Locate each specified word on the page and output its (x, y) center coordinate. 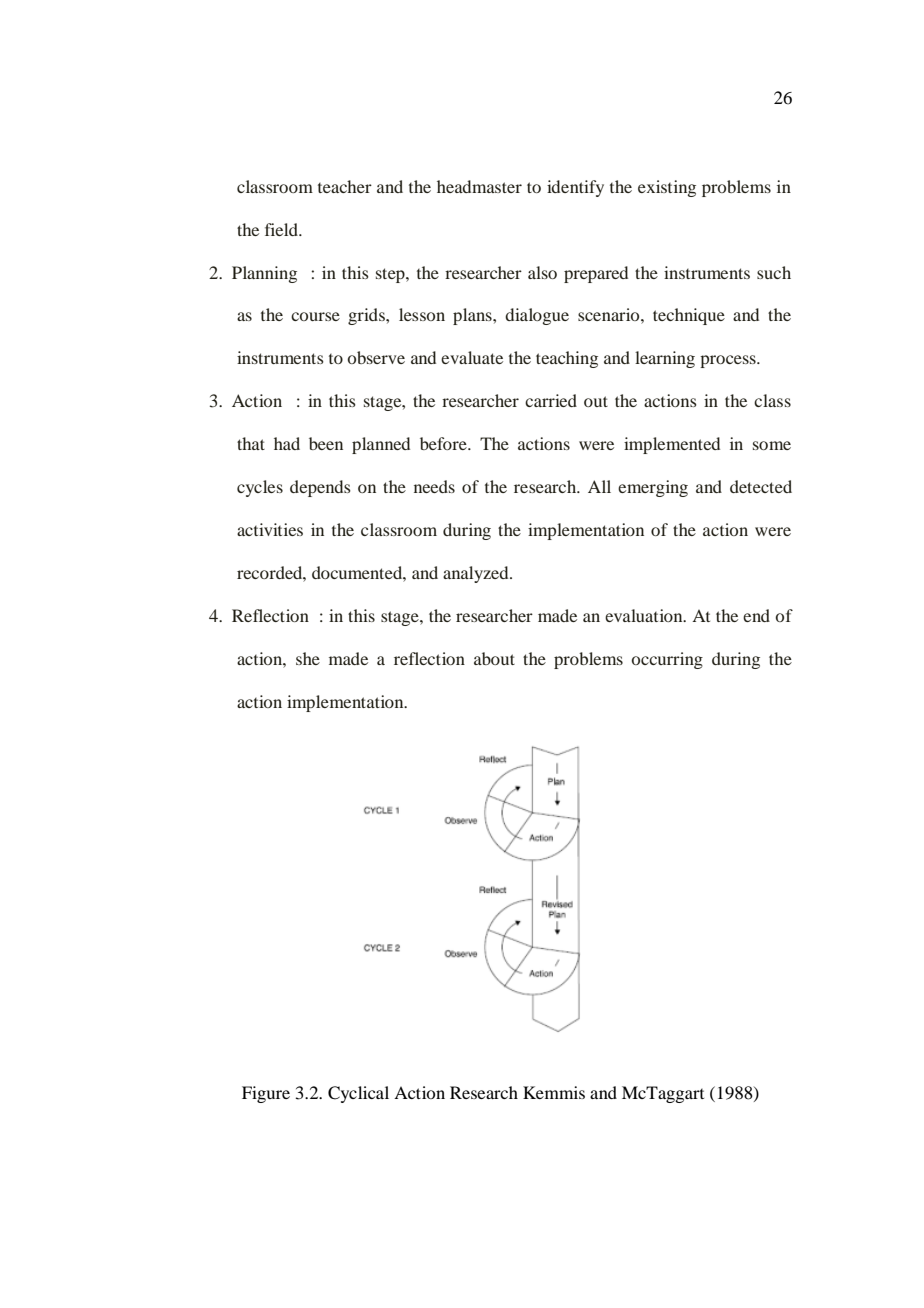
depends (320, 488)
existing (667, 188)
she (308, 658)
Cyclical (358, 1094)
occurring (667, 660)
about (494, 658)
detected (761, 486)
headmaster (479, 186)
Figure (266, 1094)
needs (434, 486)
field (282, 229)
